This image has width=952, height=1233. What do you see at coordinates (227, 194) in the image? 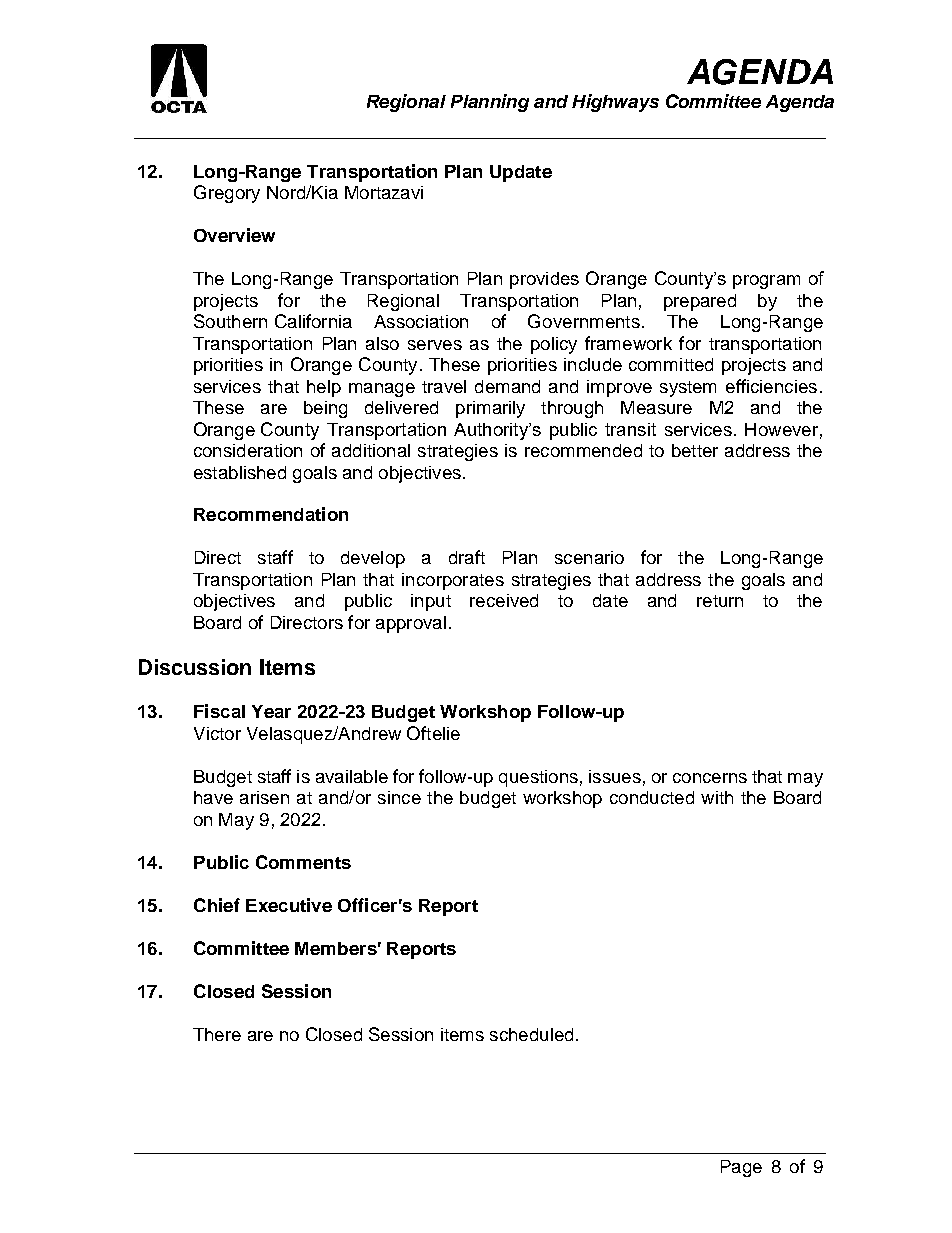
I see `Gregory` at bounding box center [227, 194].
